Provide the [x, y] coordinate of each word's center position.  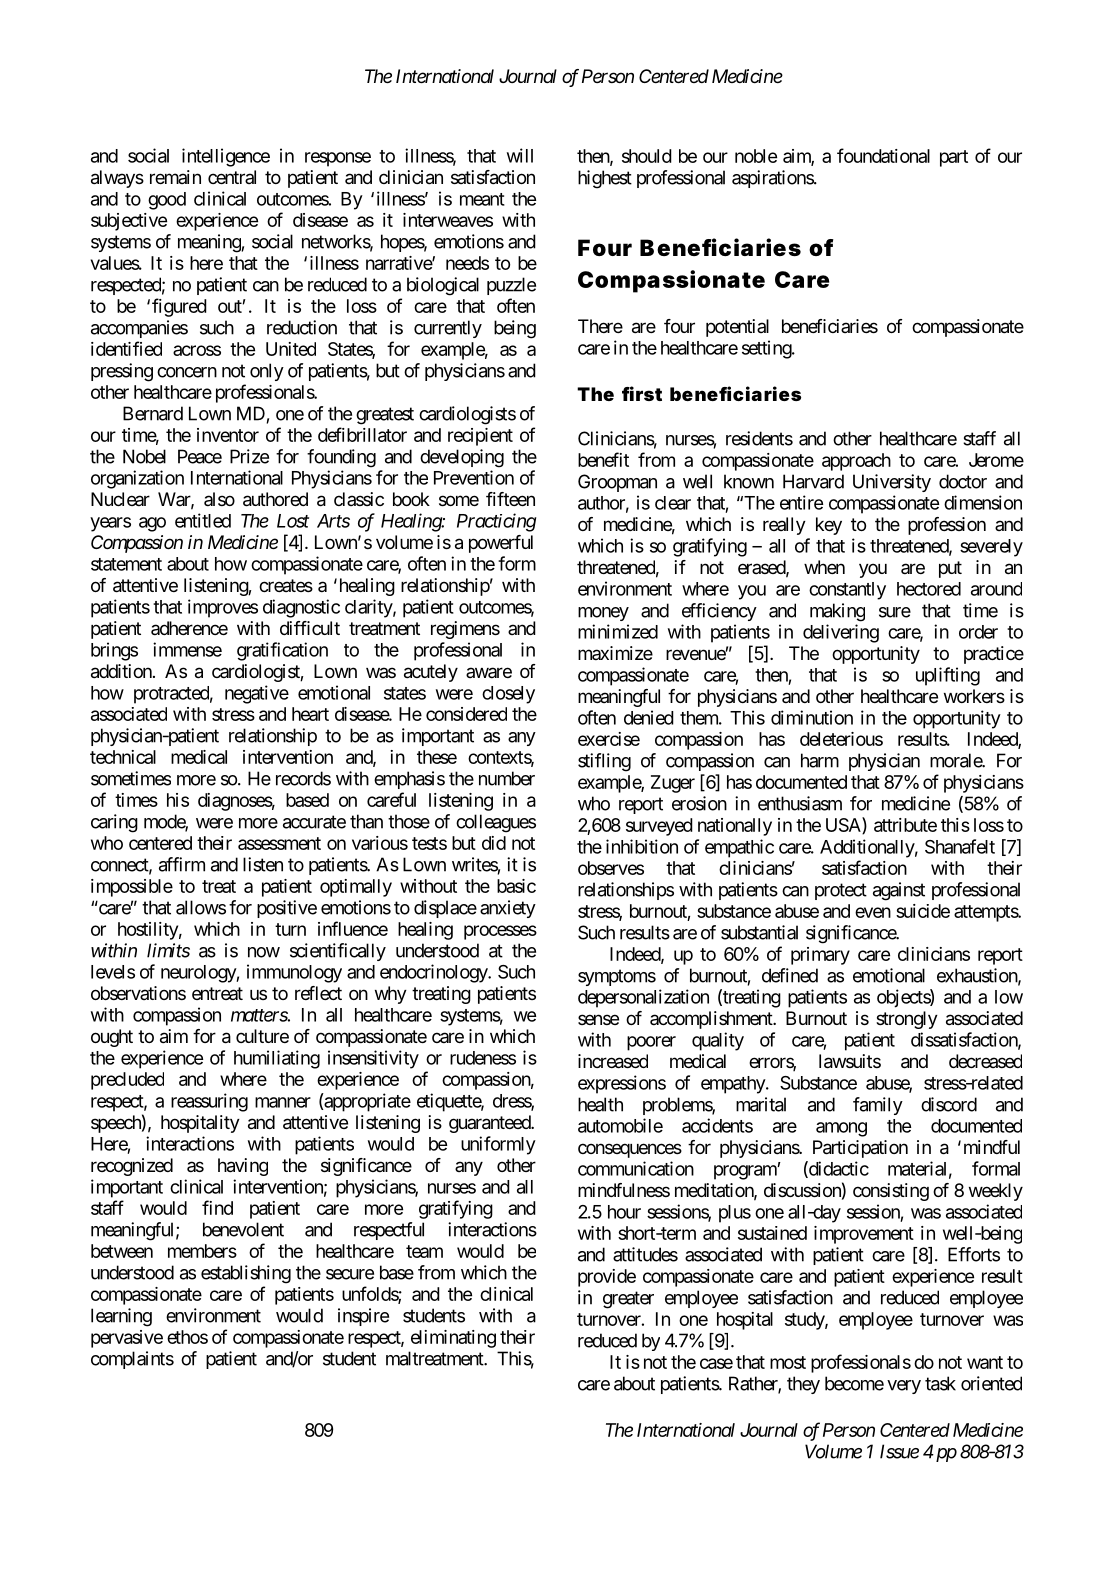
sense [598, 1019]
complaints [132, 1360]
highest [605, 179]
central [232, 177]
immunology [294, 973]
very [904, 1387]
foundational [883, 155]
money [603, 614]
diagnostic [301, 608]
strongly [907, 1020]
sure [895, 612]
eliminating [453, 1339]
